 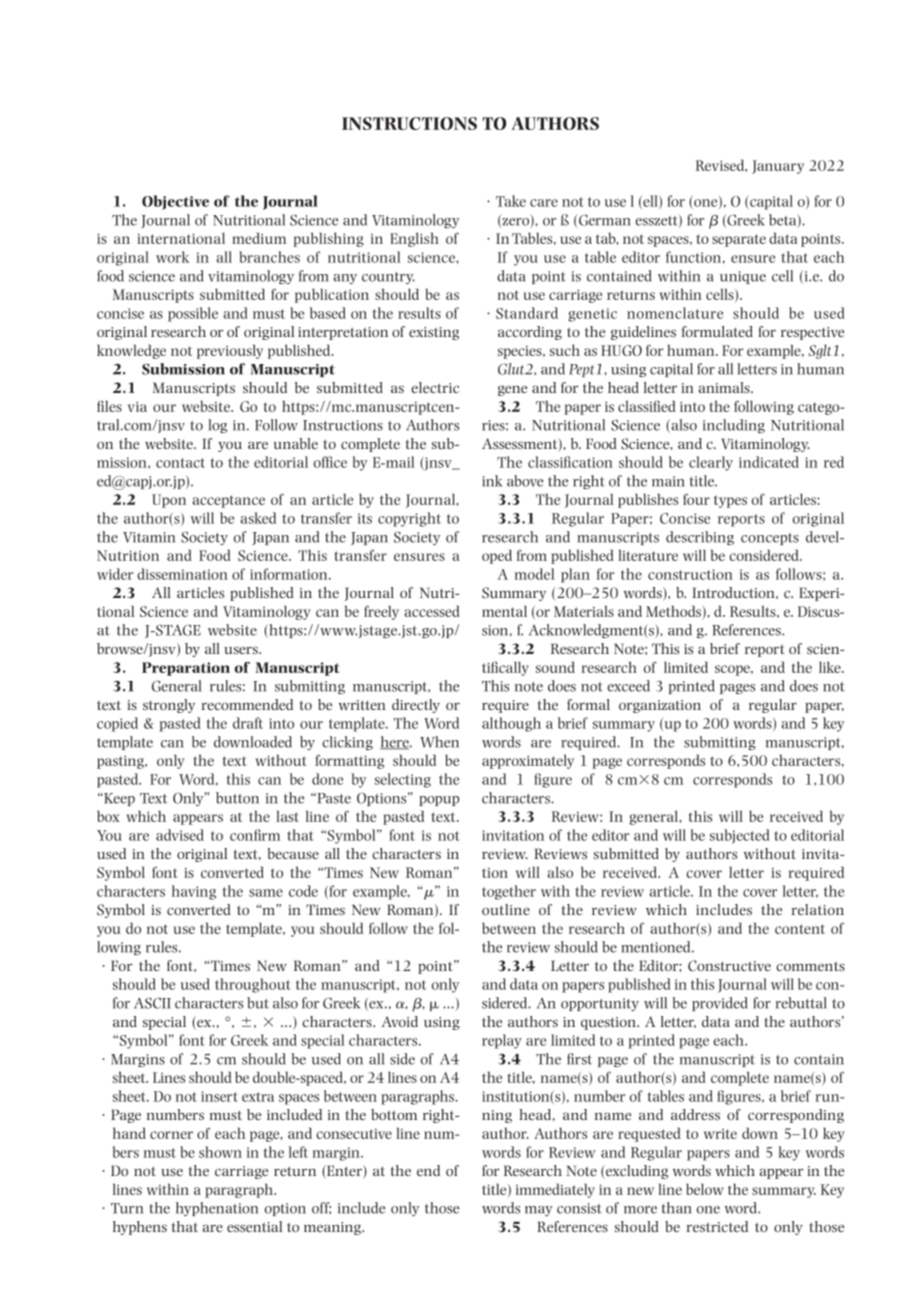 What do you see at coordinates (416, 706) in the screenshot?
I see `directly` at bounding box center [416, 706].
